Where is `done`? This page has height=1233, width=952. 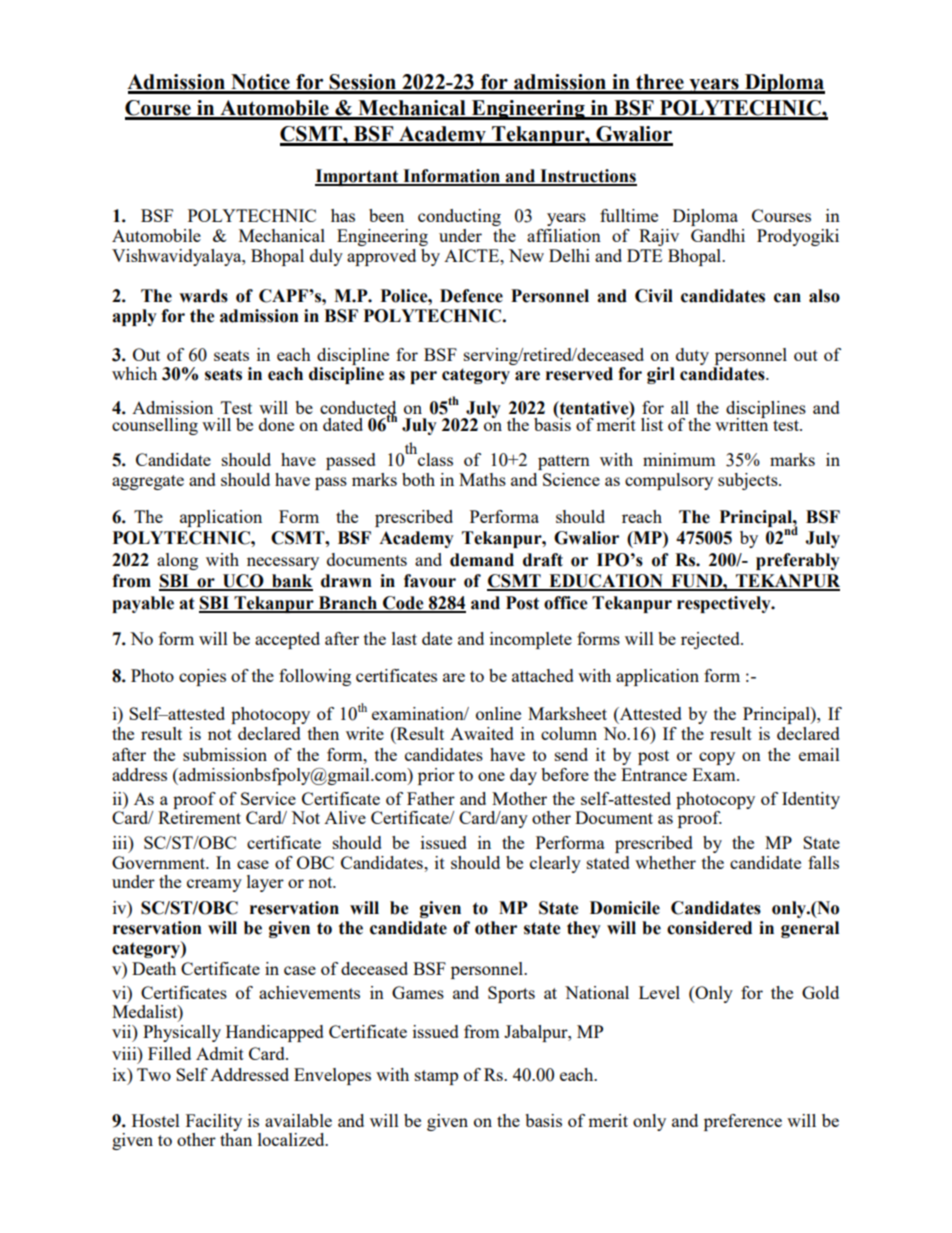
done is located at coordinates (276, 424).
